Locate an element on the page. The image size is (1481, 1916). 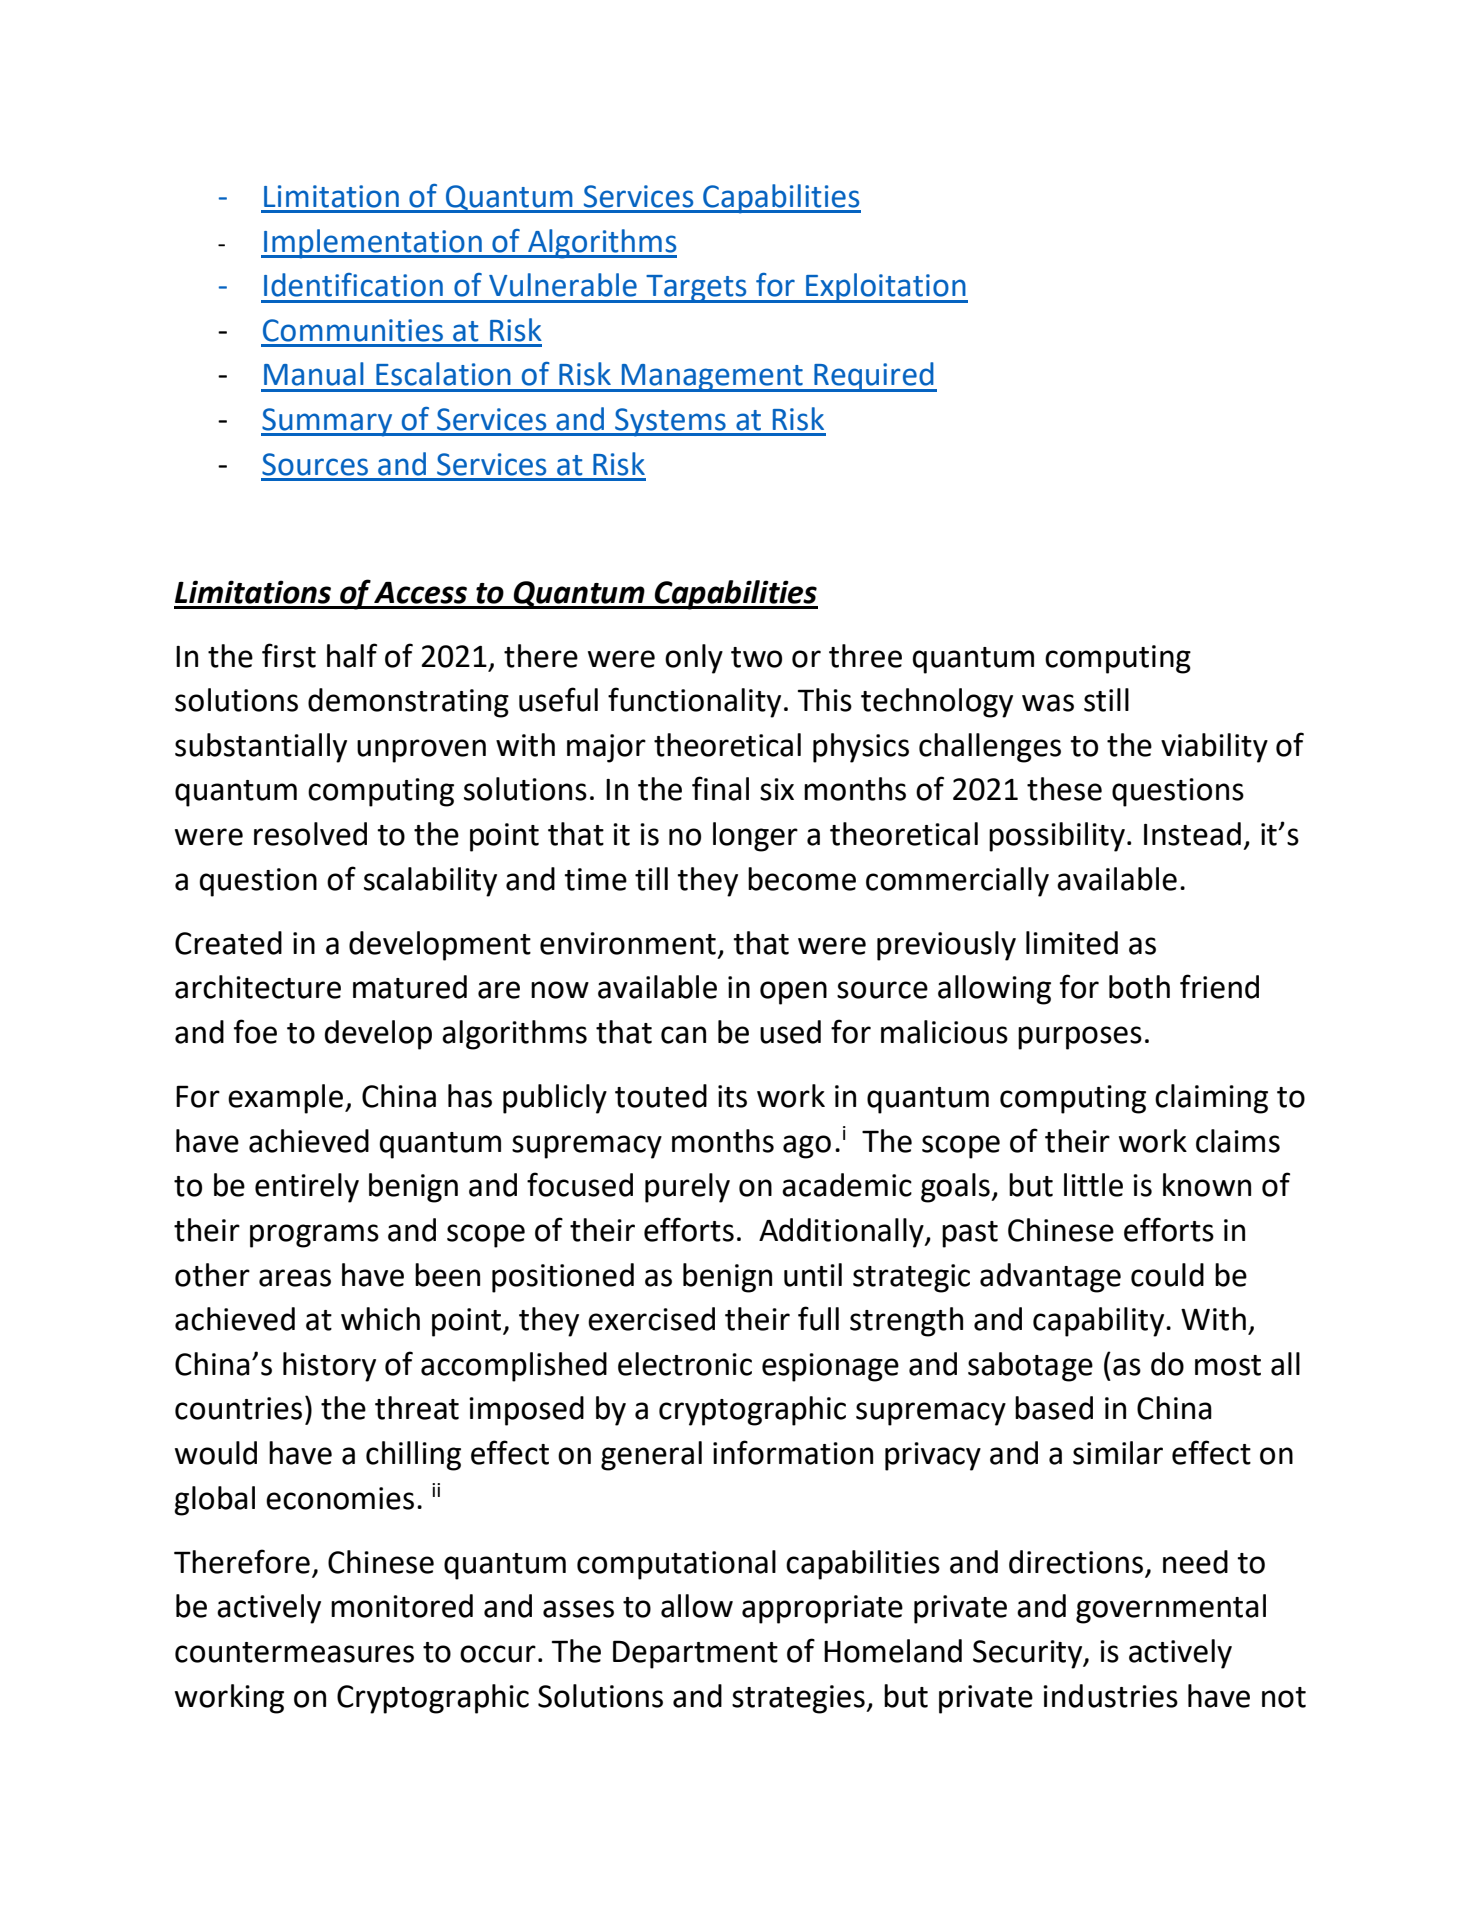
most is located at coordinates (1228, 1365).
